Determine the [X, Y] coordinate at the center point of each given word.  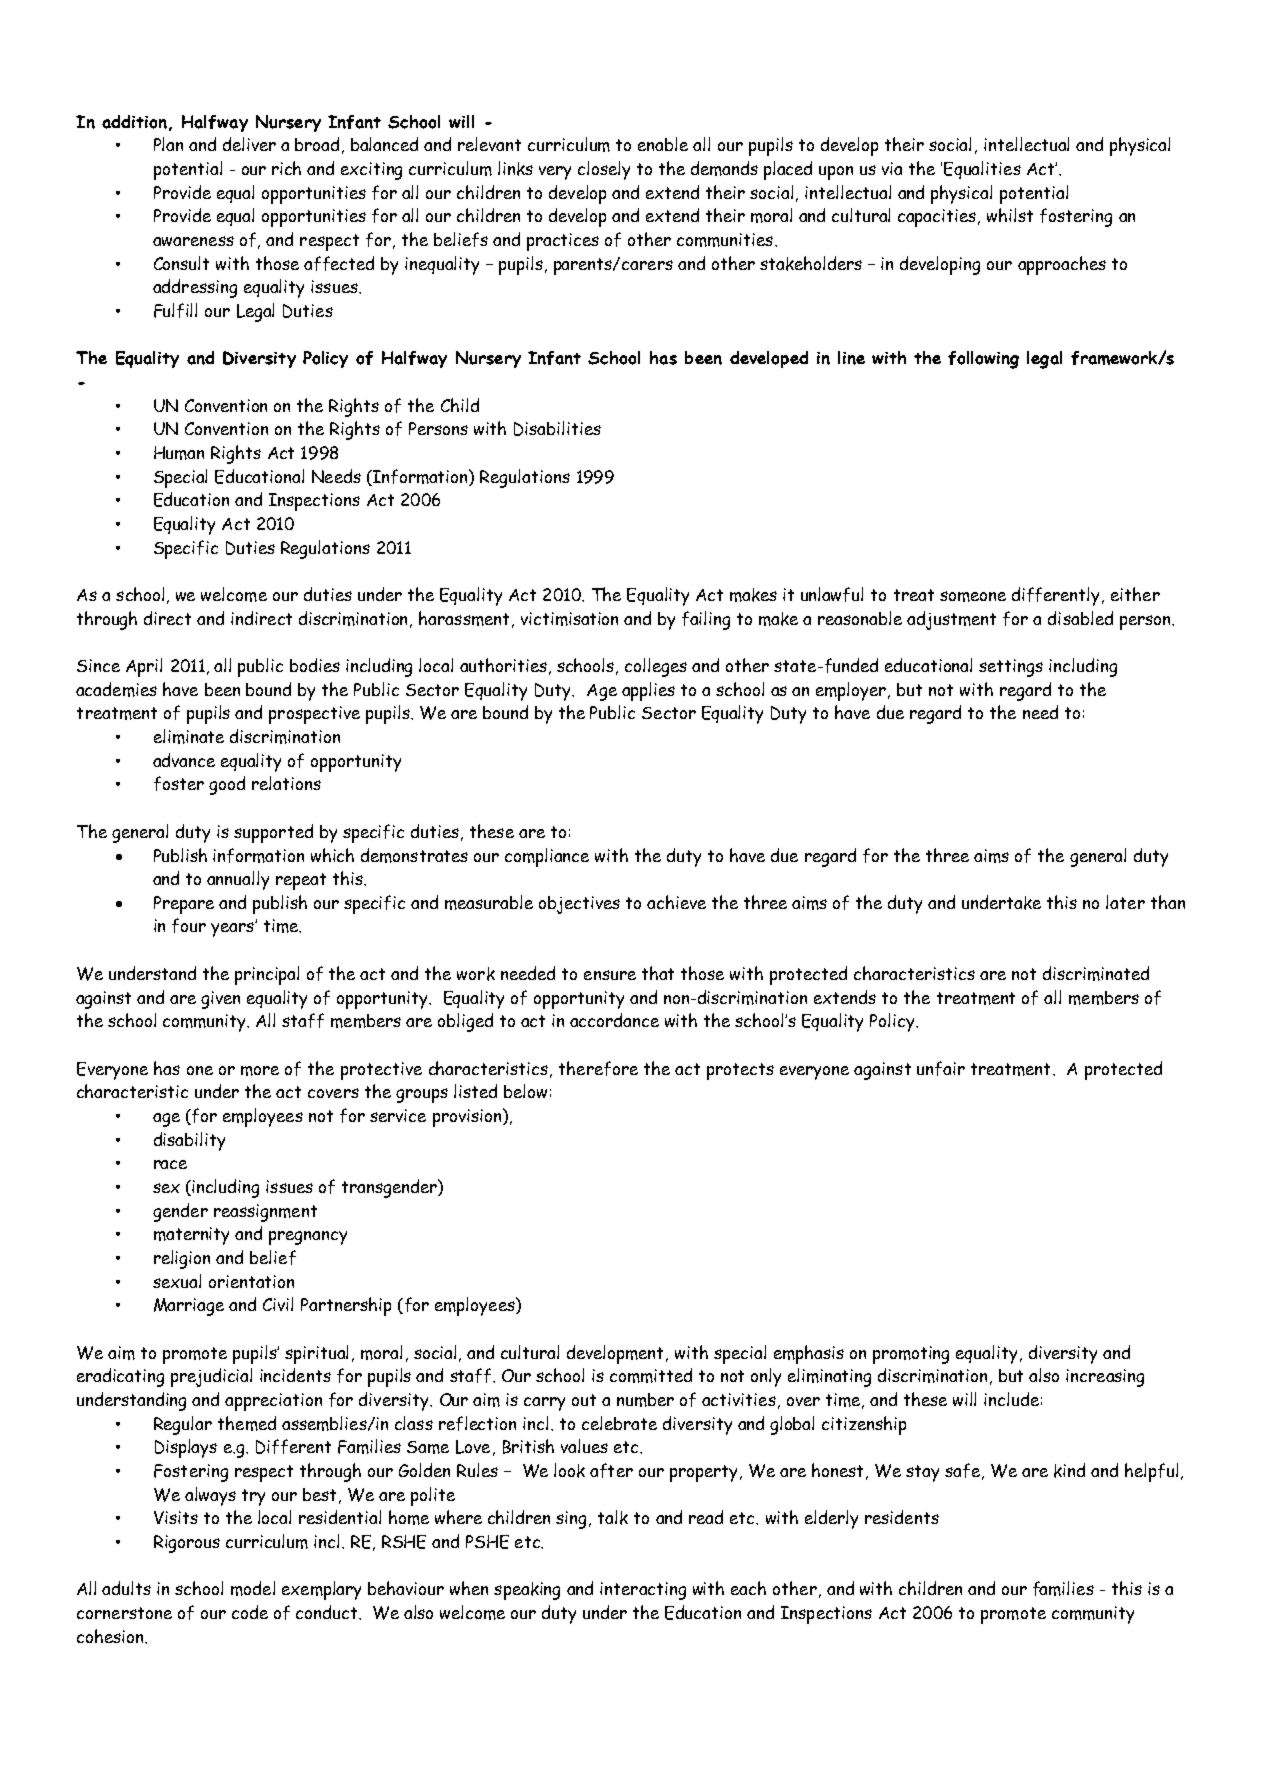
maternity [191, 1236]
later [1125, 902]
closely [604, 170]
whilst [1010, 215]
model [253, 1588]
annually [238, 880]
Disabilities [557, 428]
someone [973, 596]
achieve [676, 902]
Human [179, 453]
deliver [249, 144]
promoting [911, 1355]
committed [651, 1375]
